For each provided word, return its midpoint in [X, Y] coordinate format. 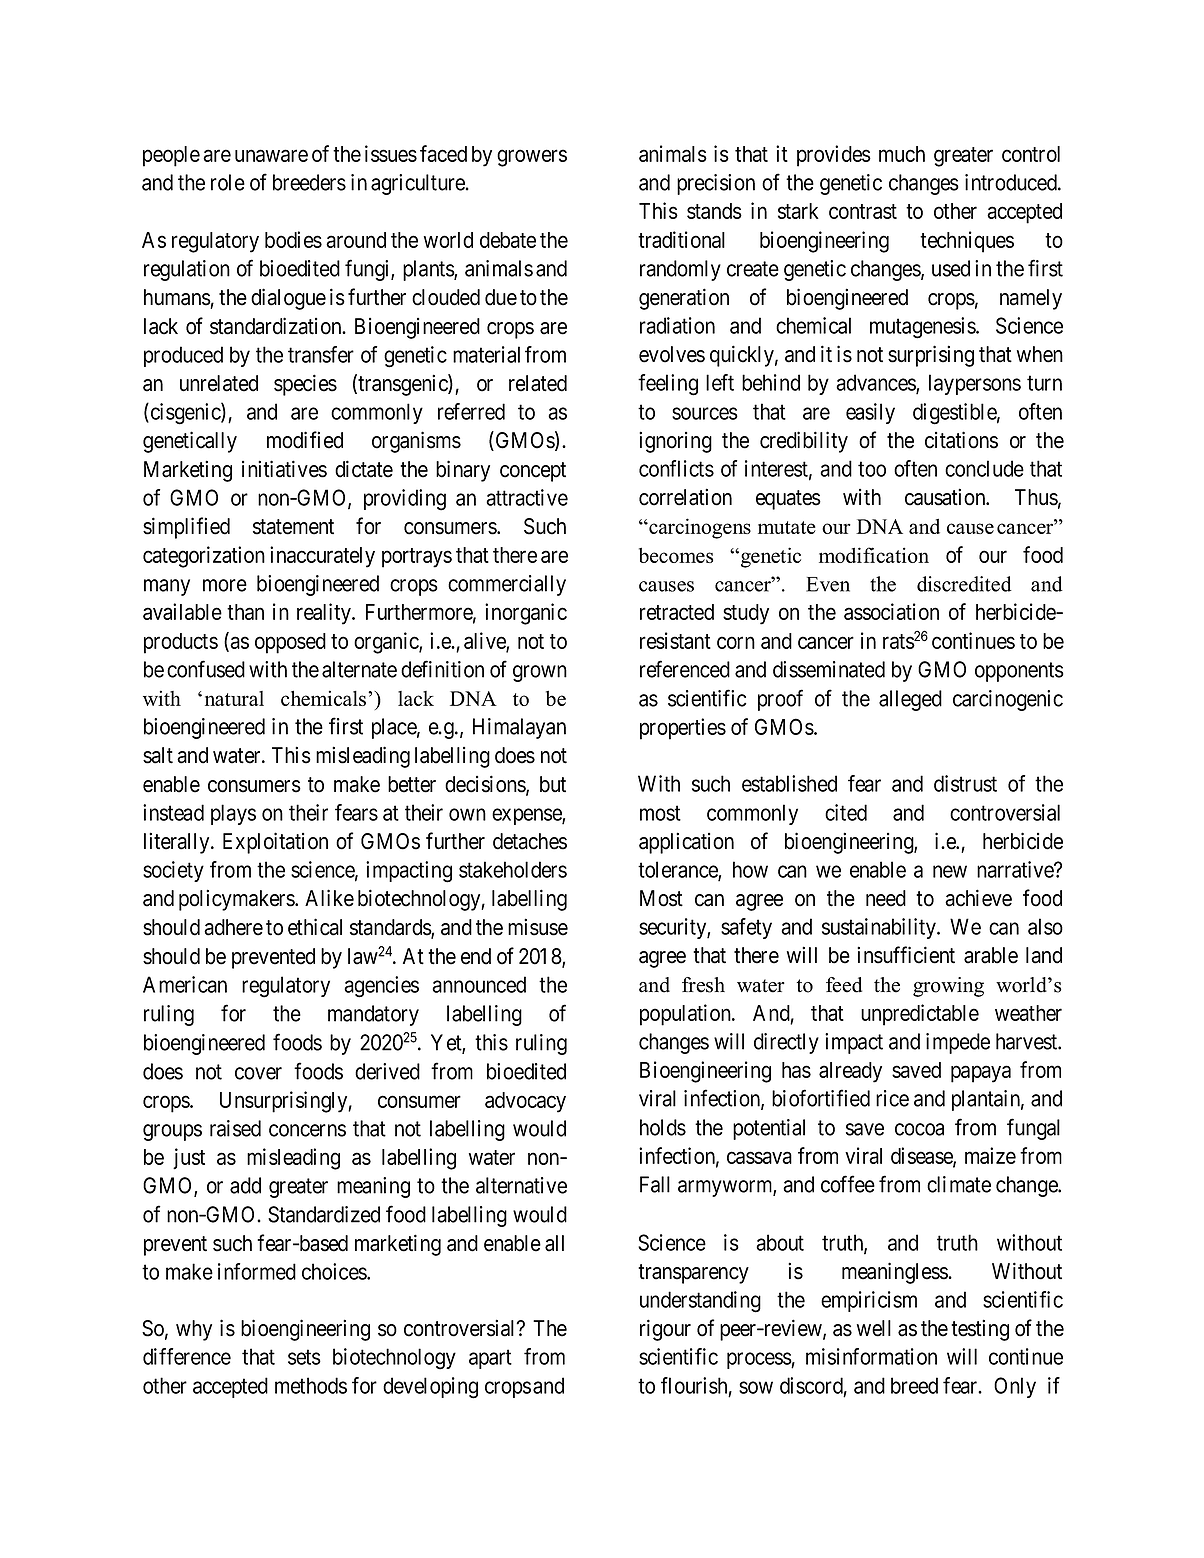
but [553, 784]
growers [532, 158]
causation [946, 497]
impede [958, 1043]
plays [233, 814]
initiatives [284, 469]
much [902, 154]
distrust [965, 783]
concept [533, 472]
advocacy [525, 1102]
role [228, 182]
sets [304, 1357]
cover [258, 1073]
